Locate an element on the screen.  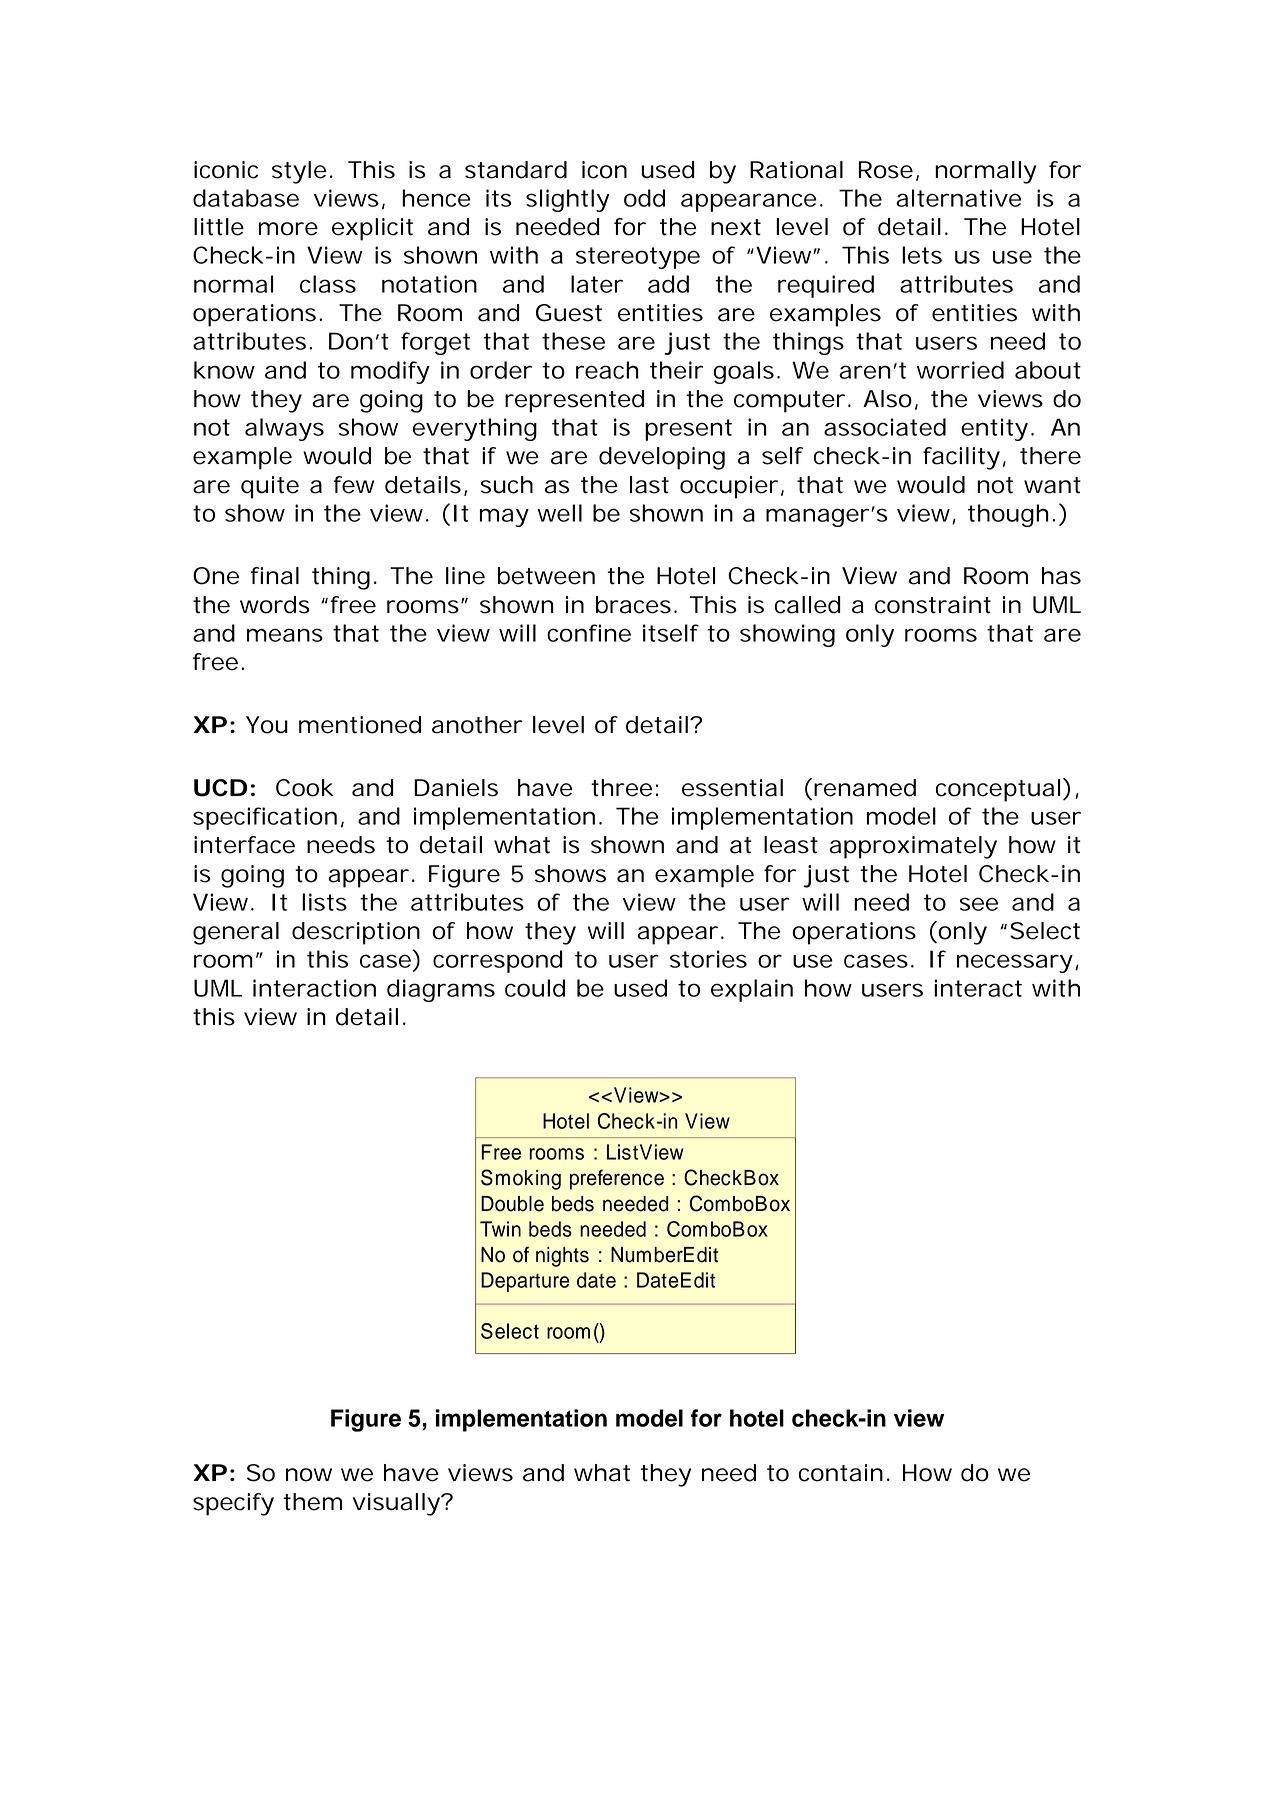
braces is located at coordinates (633, 605).
